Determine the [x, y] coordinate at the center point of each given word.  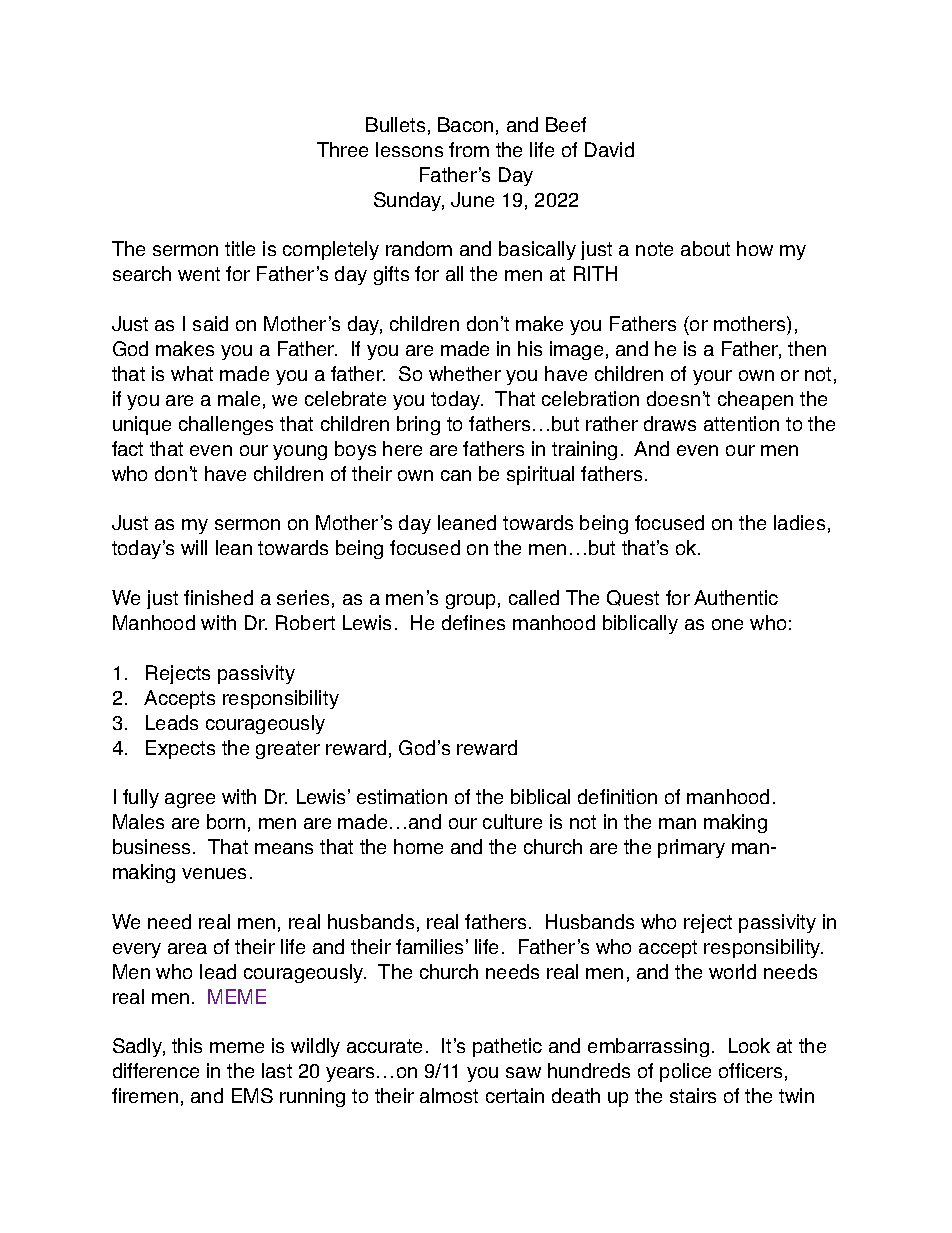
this [187, 1045]
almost [449, 1095]
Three [342, 149]
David [609, 149]
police [685, 1072]
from [469, 149]
